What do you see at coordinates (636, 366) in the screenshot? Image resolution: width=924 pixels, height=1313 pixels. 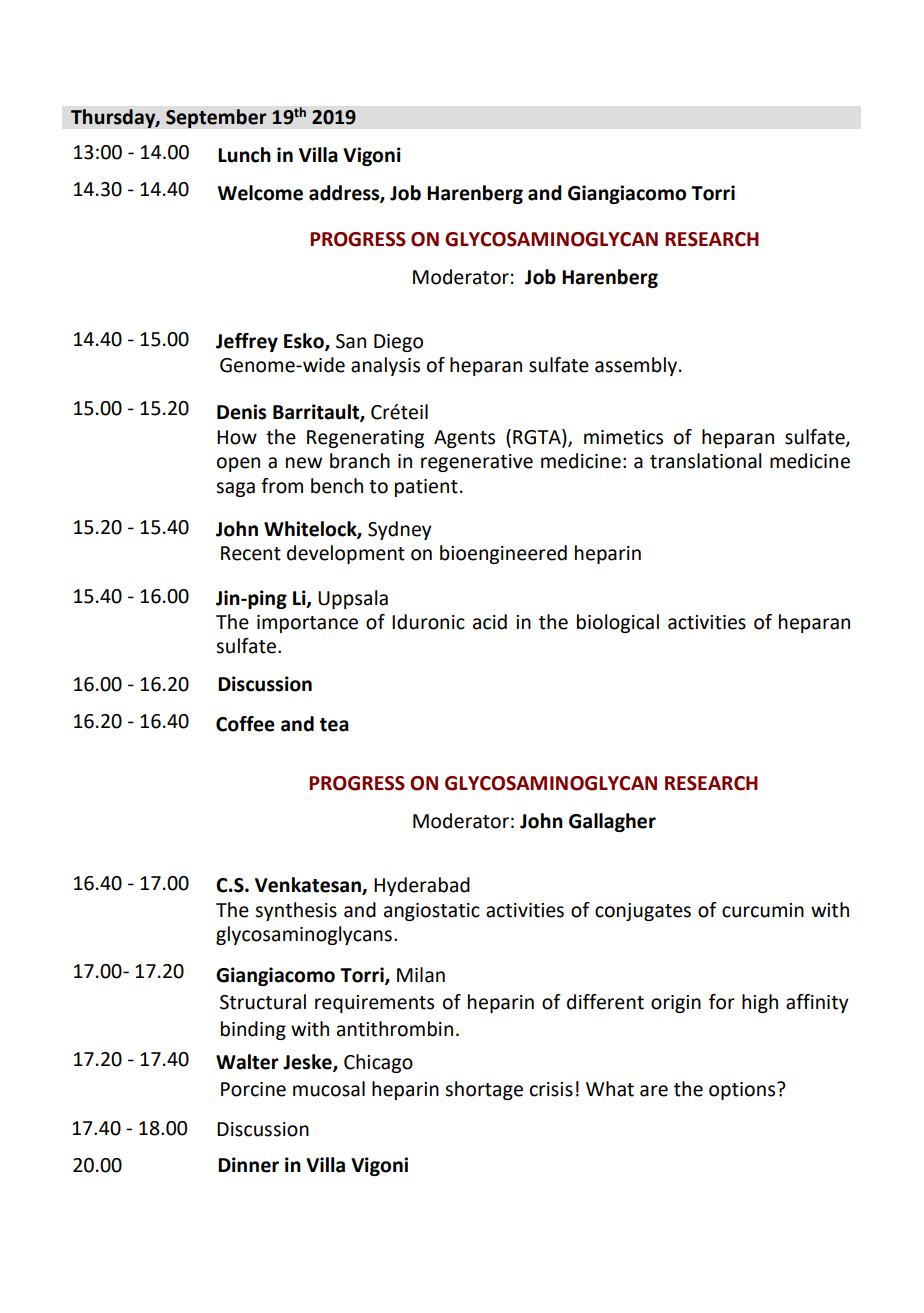 I see `assembly` at bounding box center [636, 366].
